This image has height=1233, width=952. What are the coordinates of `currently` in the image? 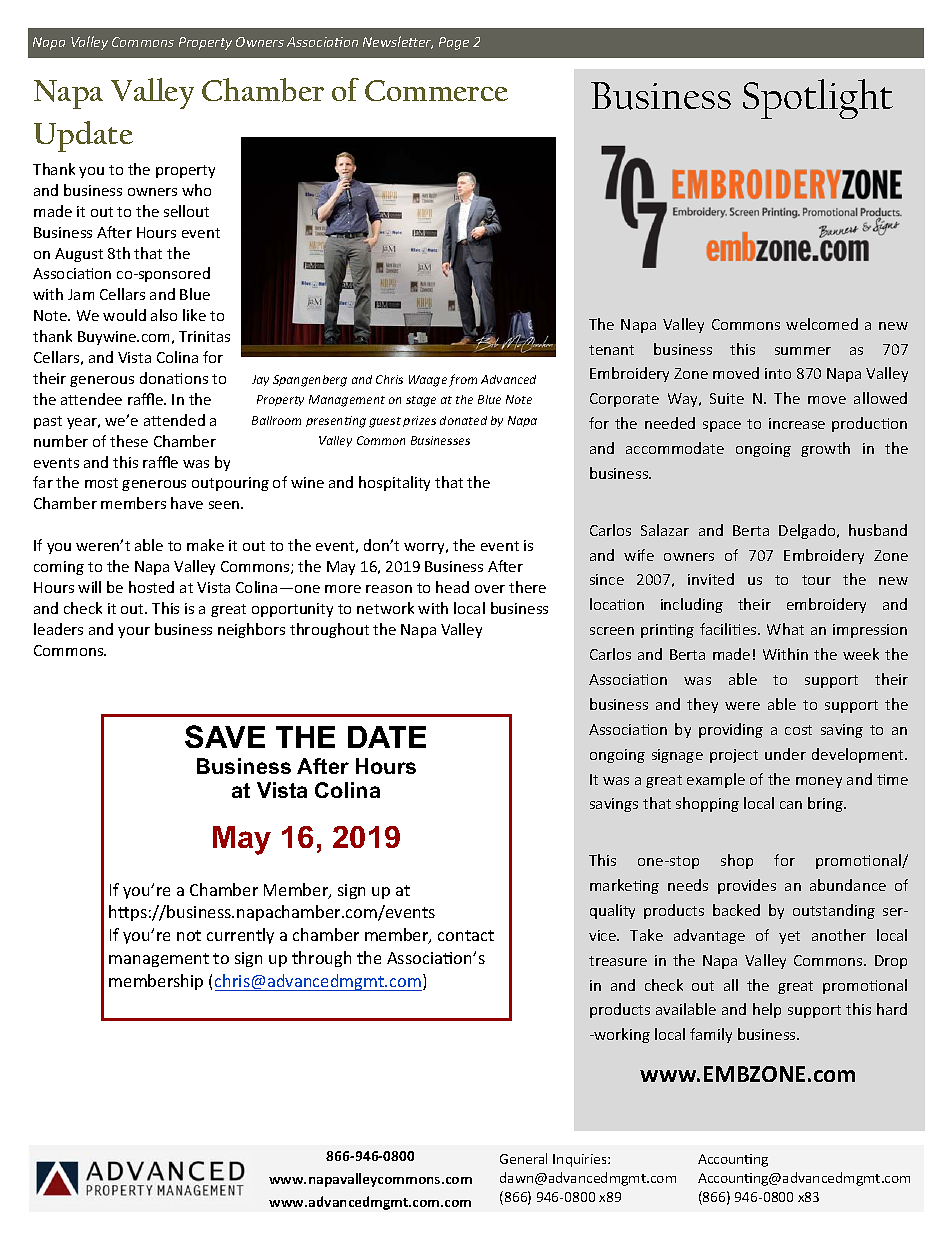 It's located at (240, 936).
